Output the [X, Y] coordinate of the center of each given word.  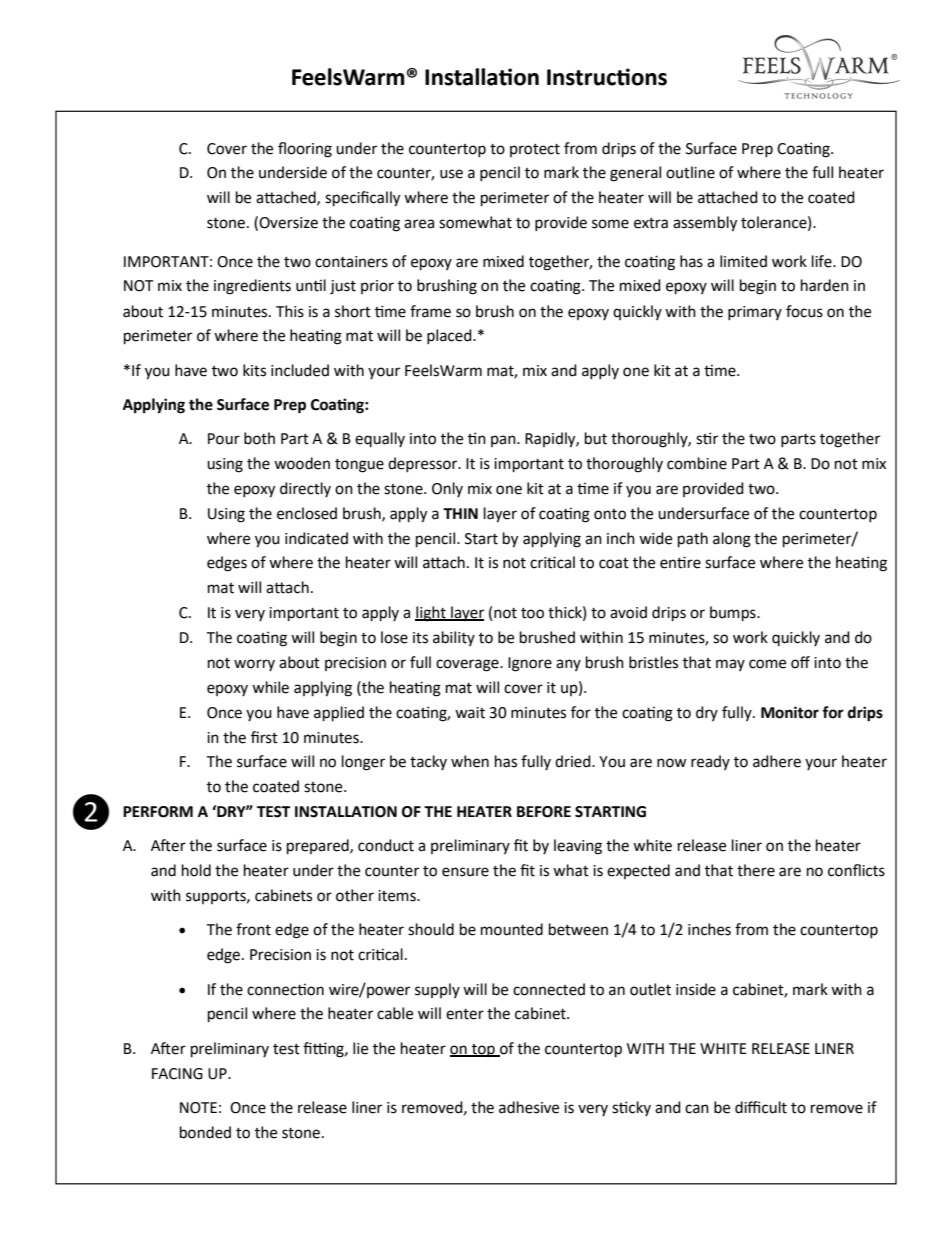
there [756, 870]
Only [447, 489]
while [270, 687]
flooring [305, 150]
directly [305, 489]
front [253, 929]
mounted [512, 929]
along [732, 540]
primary [755, 313]
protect [535, 150]
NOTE [198, 1108]
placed [450, 336]
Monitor [790, 712]
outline [690, 172]
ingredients [252, 287]
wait [470, 713]
